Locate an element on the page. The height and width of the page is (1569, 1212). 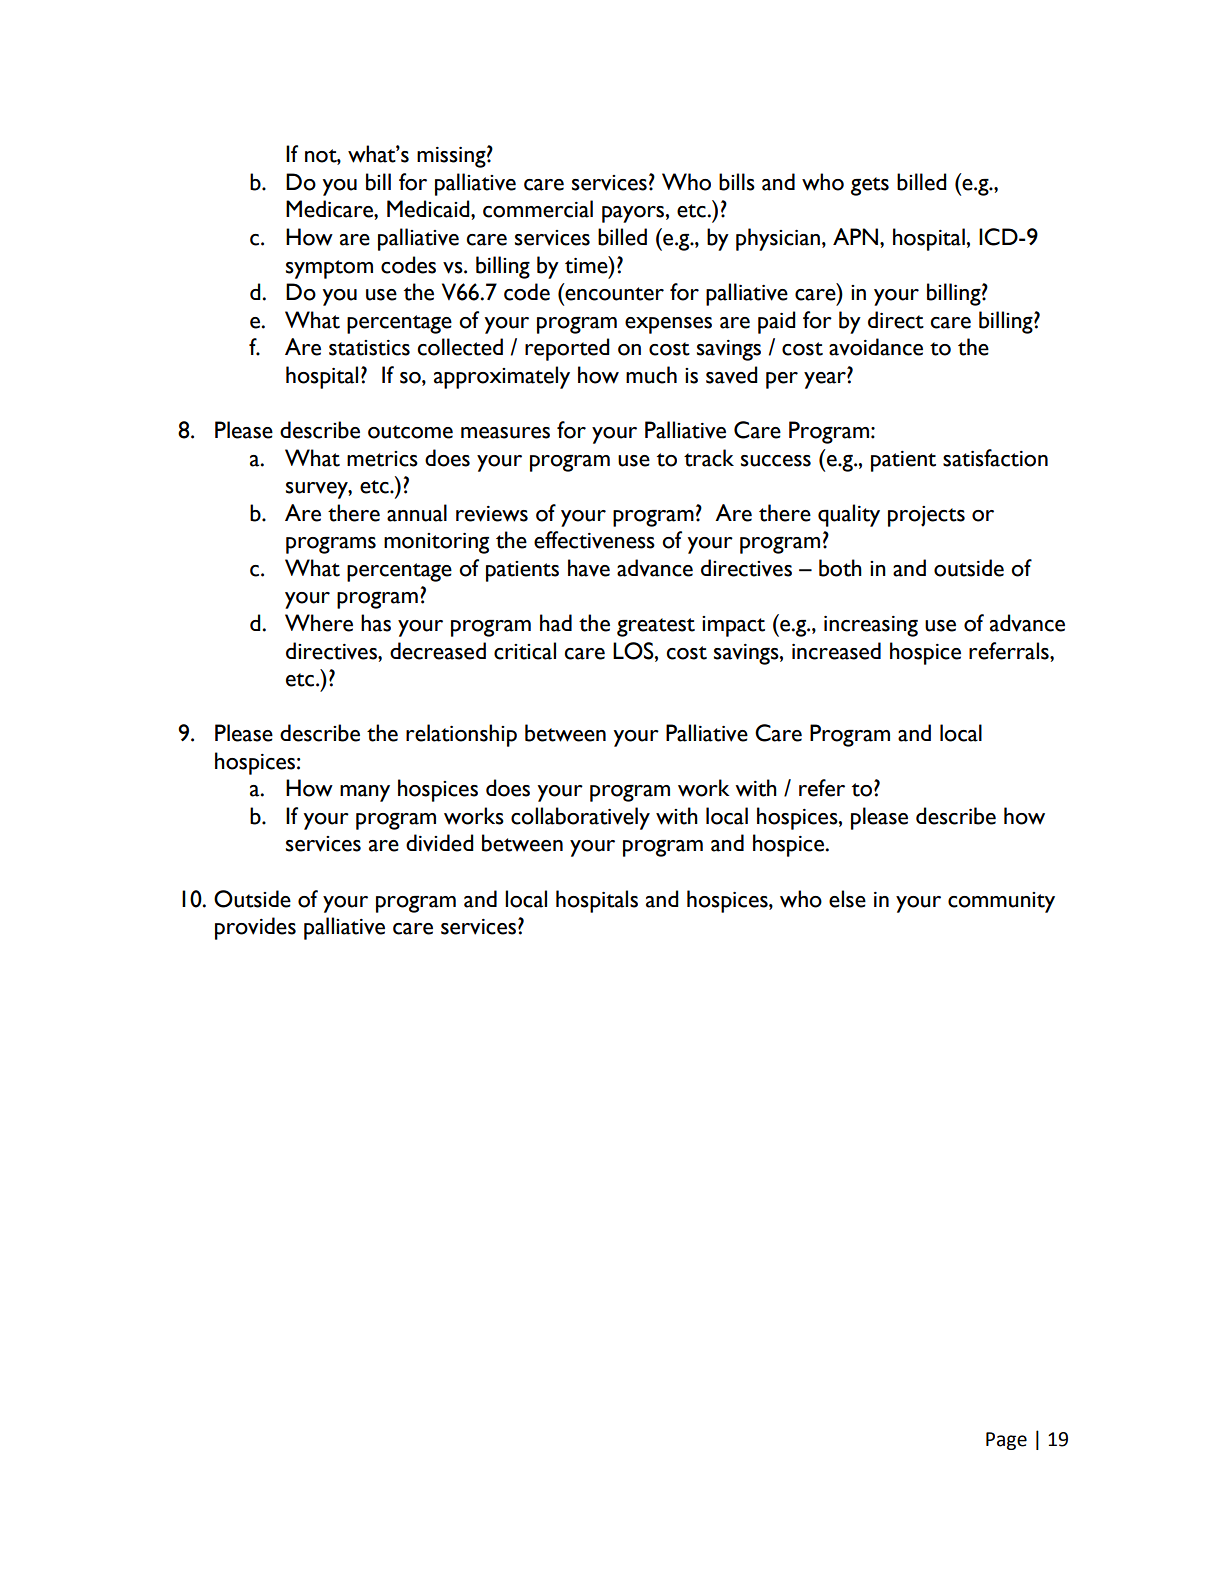
many is located at coordinates (365, 793).
